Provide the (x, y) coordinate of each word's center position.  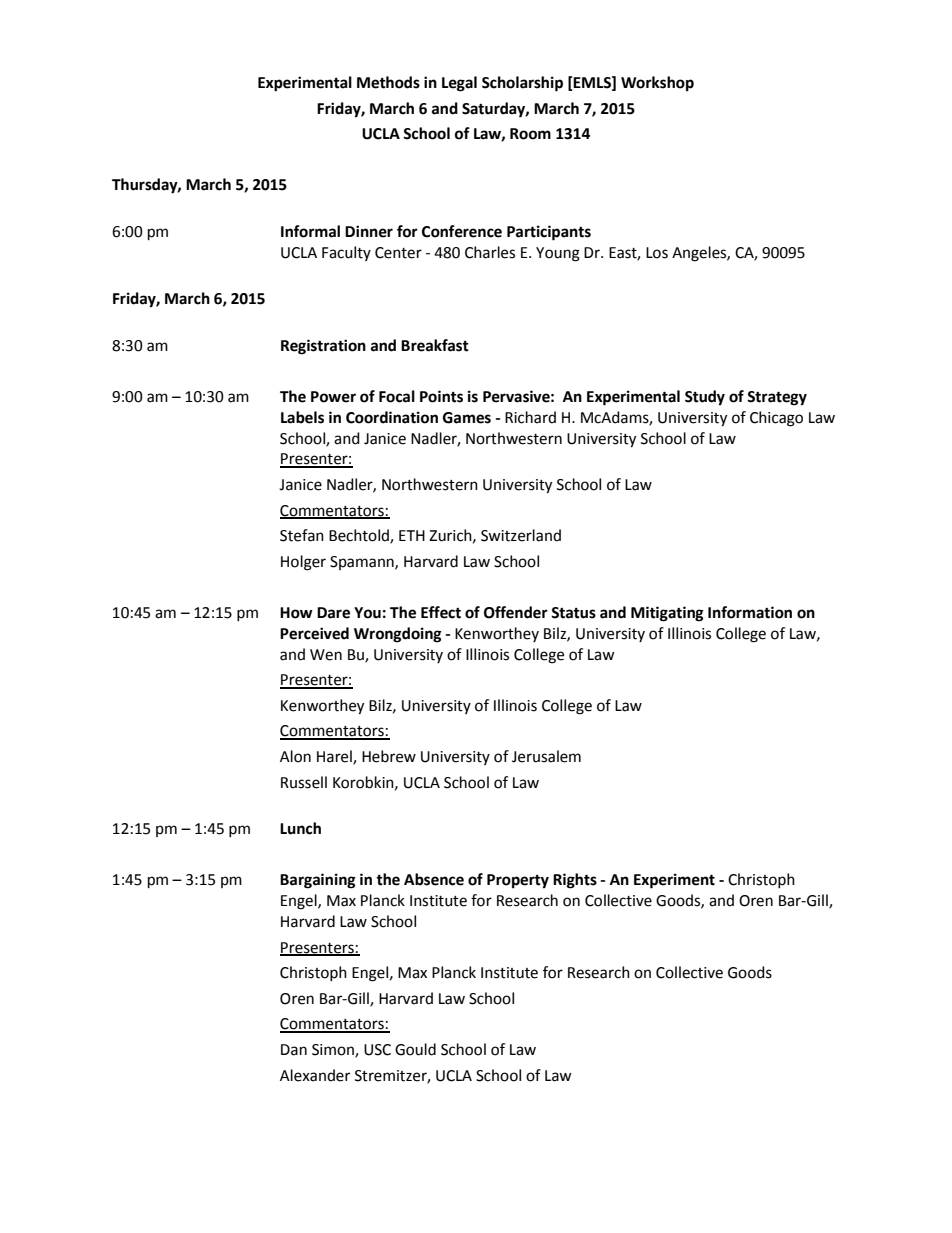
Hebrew (389, 756)
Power (333, 397)
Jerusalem (546, 756)
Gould (415, 1049)
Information (750, 612)
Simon (334, 1051)
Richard (530, 417)
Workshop (657, 84)
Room (530, 134)
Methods (388, 82)
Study (705, 398)
